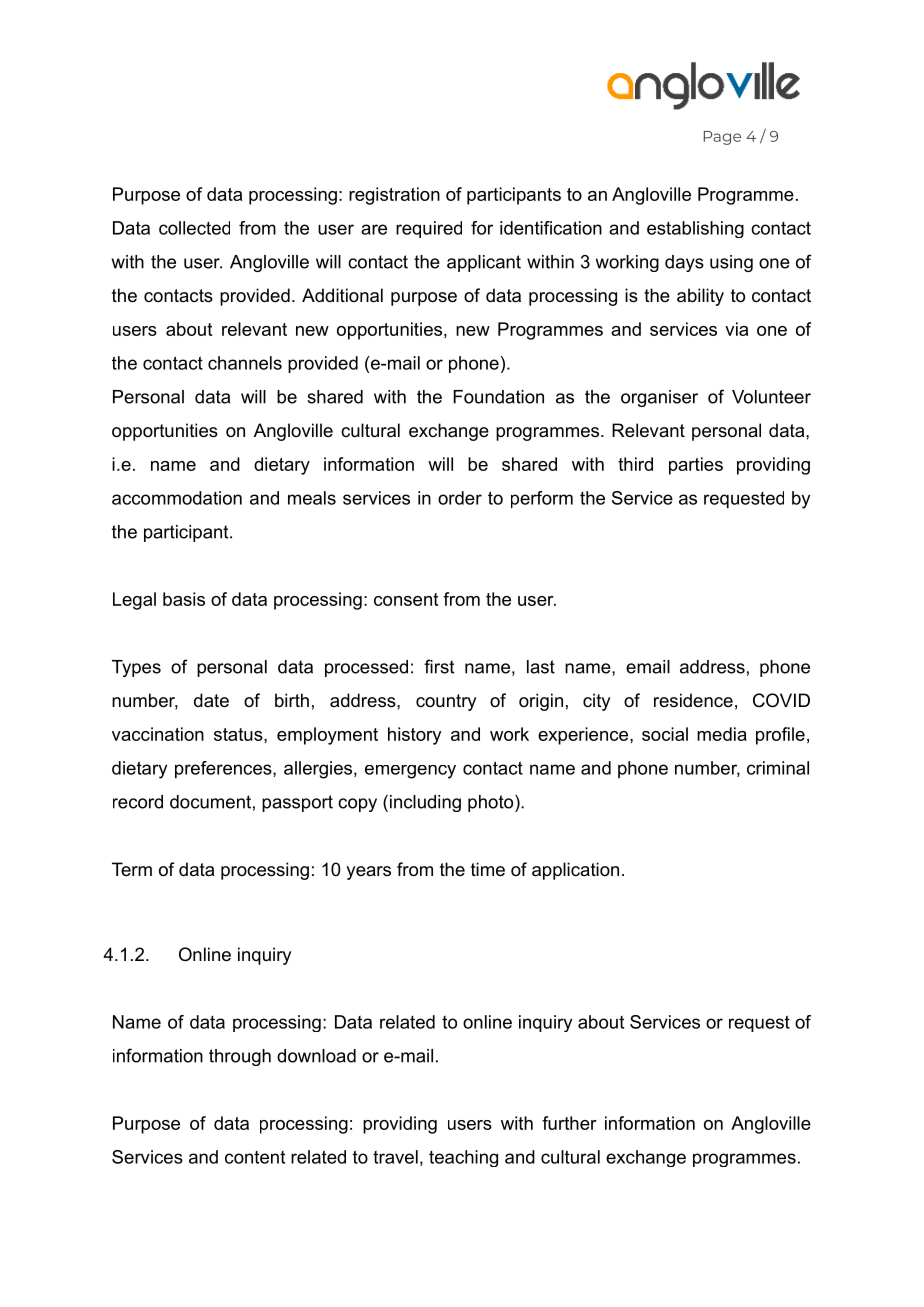  What do you see at coordinates (439, 666) in the screenshot?
I see `first` at bounding box center [439, 666].
